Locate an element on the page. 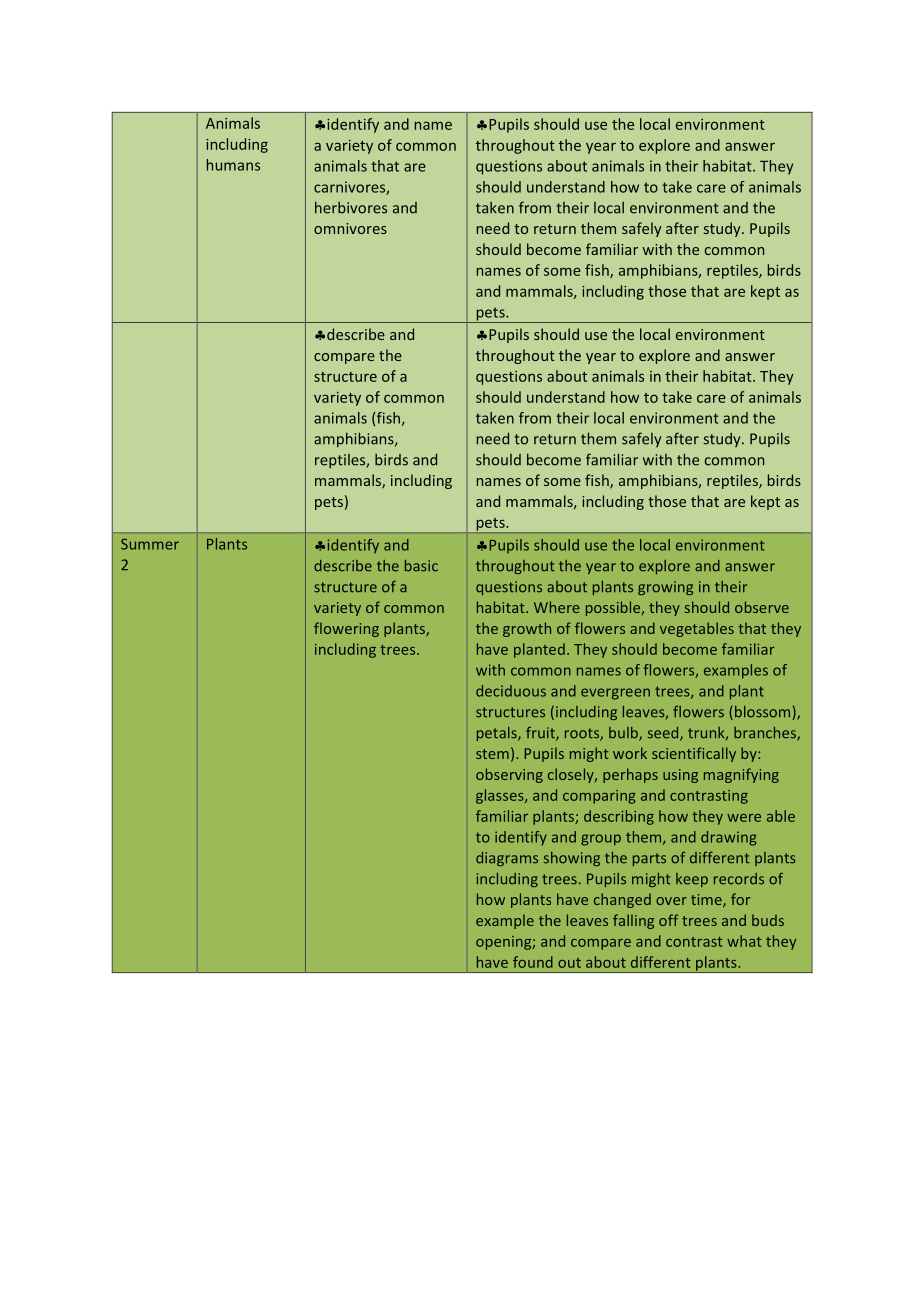  humans is located at coordinates (233, 165).
